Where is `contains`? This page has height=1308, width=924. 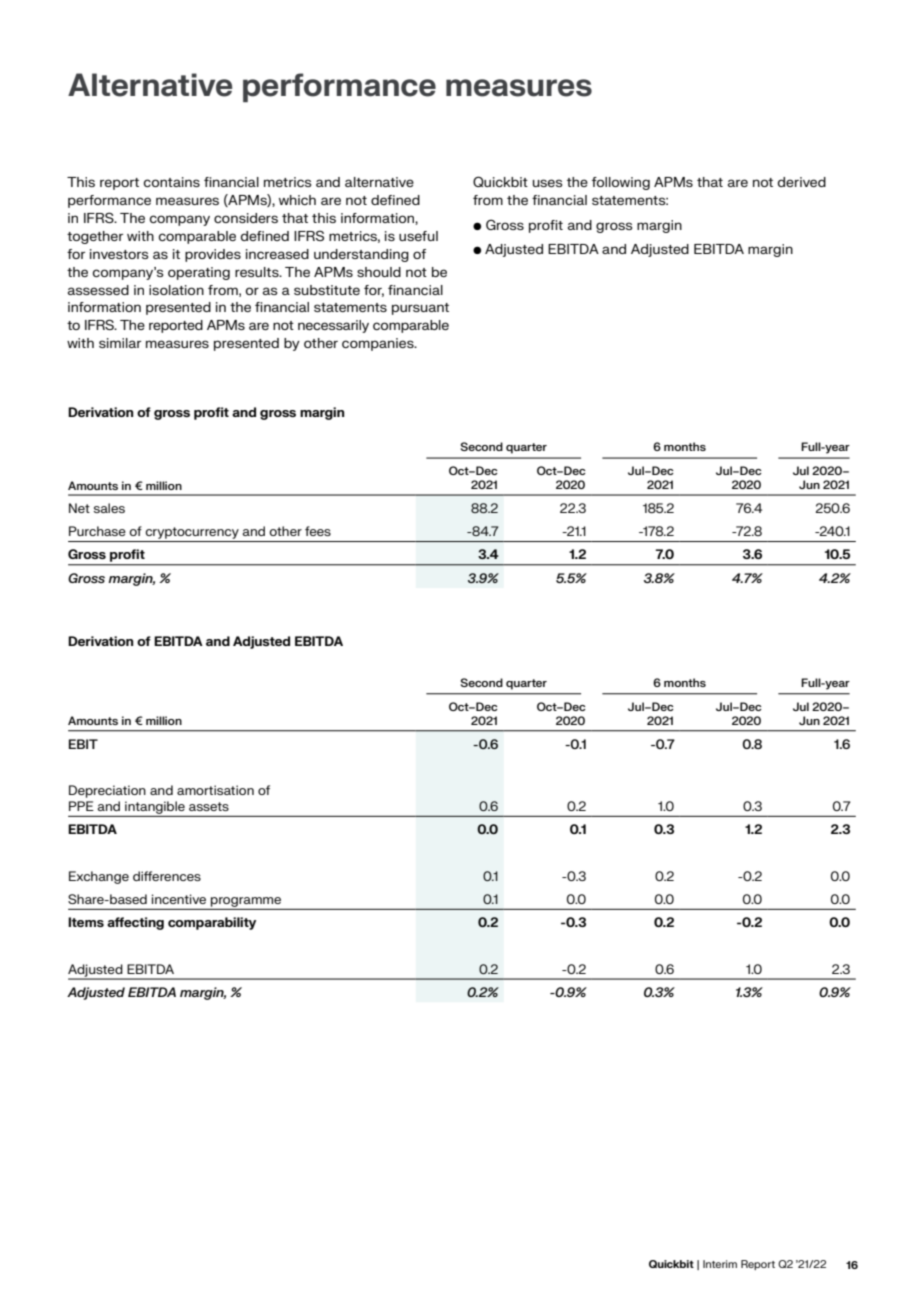 contains is located at coordinates (172, 182).
